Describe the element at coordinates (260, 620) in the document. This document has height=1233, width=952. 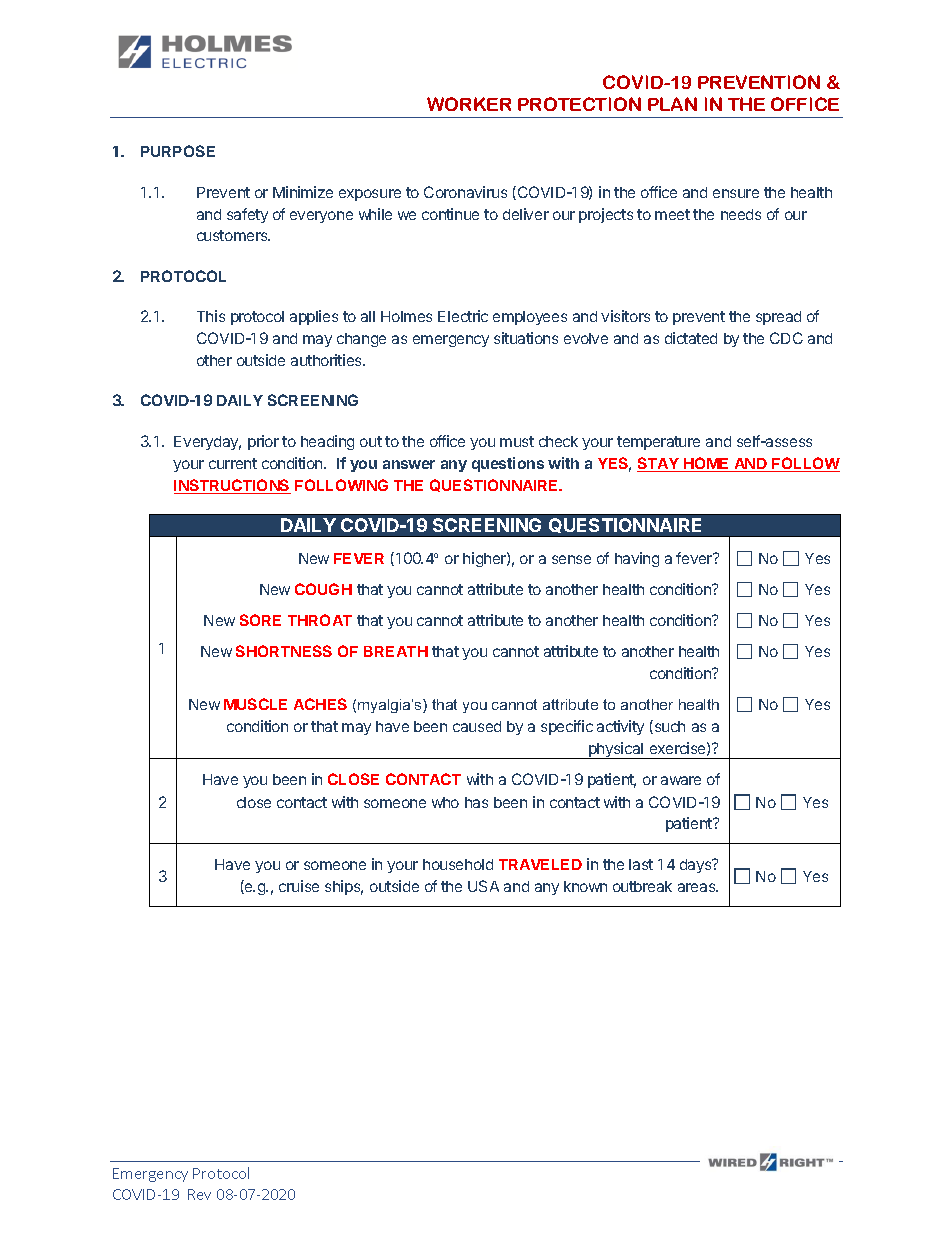
I see `SORE` at that location.
